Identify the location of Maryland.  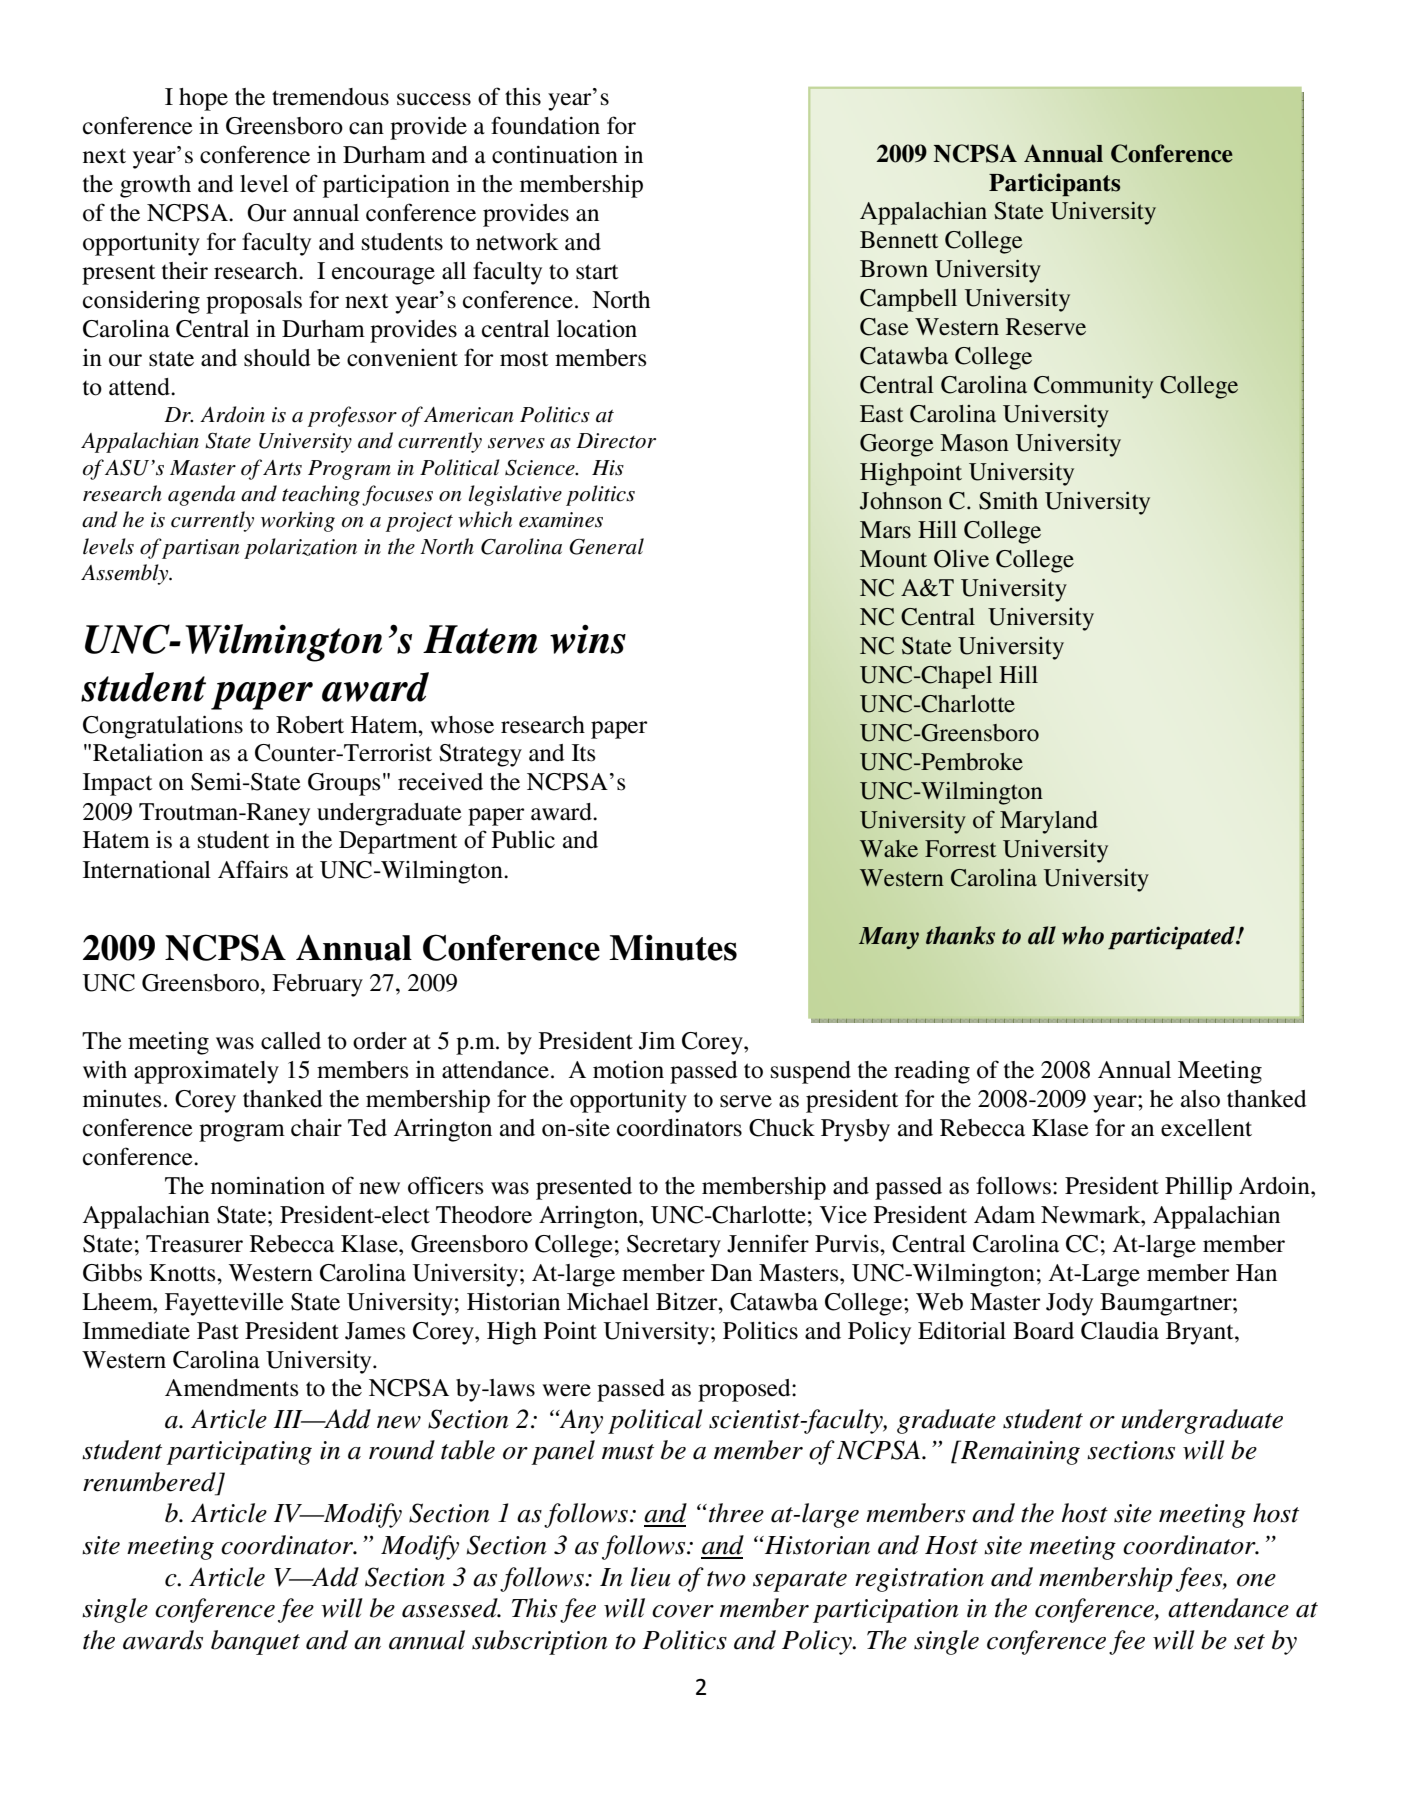
(1049, 822).
